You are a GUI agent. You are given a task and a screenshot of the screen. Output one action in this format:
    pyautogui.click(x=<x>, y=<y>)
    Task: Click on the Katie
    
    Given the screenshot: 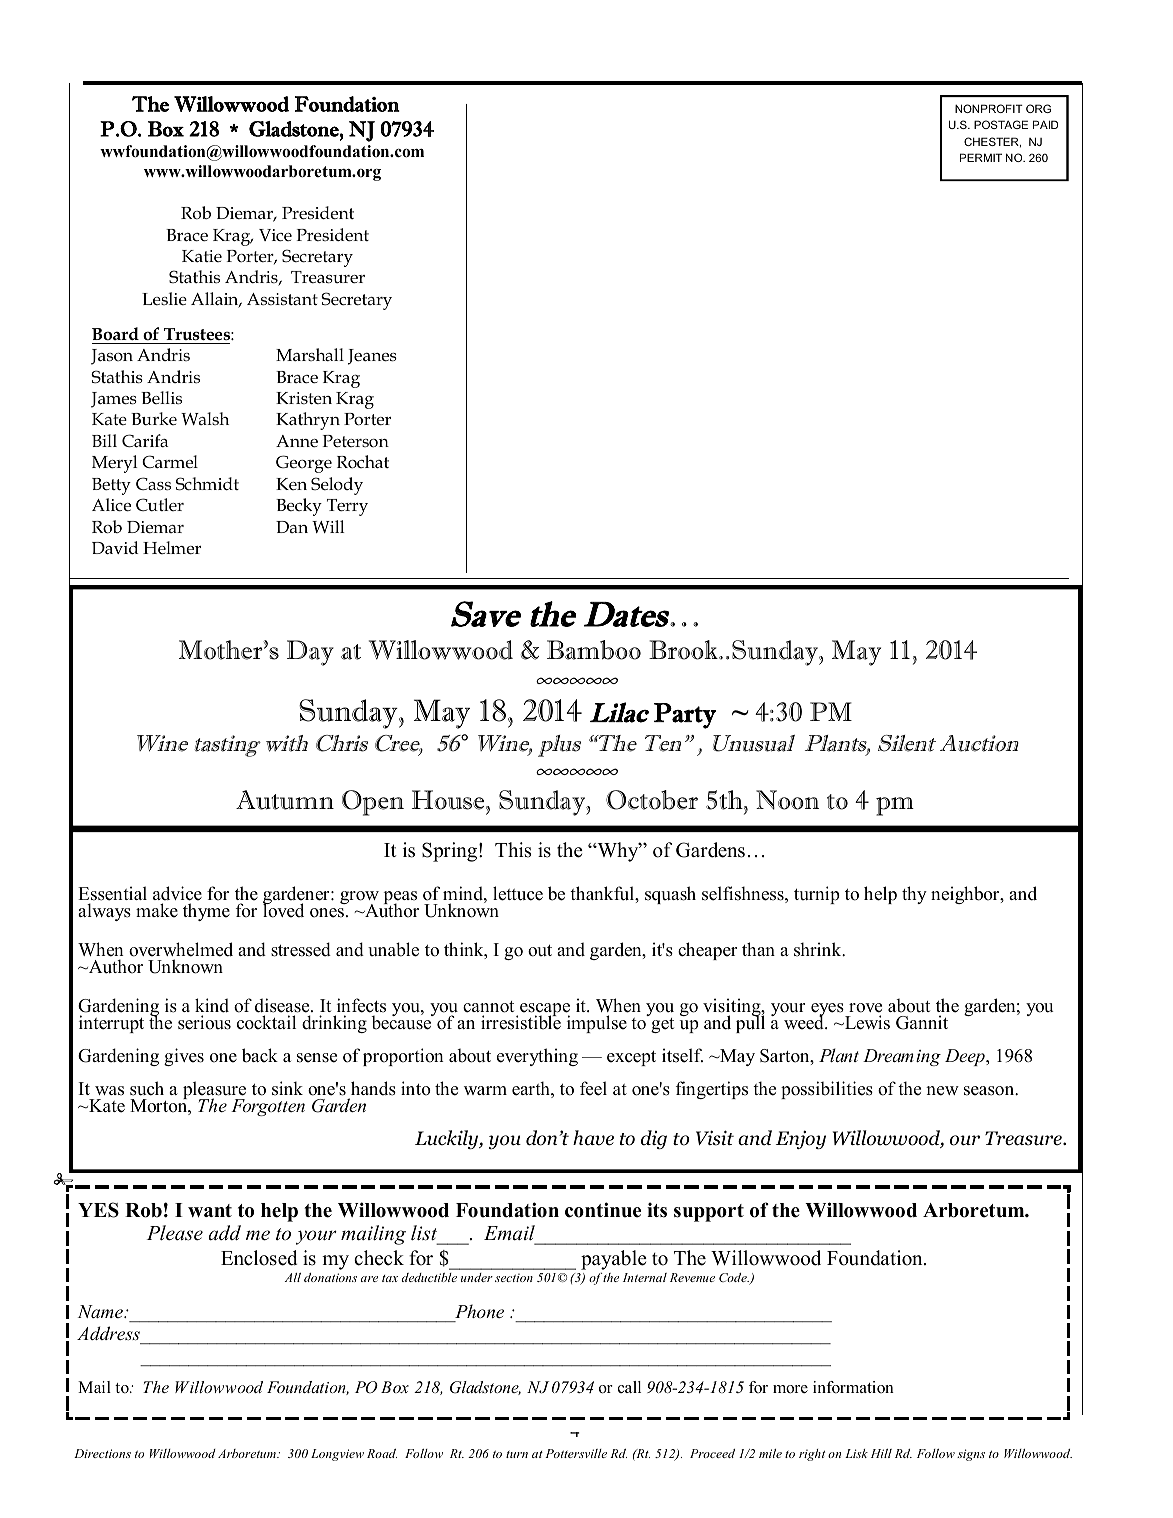 What is the action you would take?
    pyautogui.click(x=202, y=256)
